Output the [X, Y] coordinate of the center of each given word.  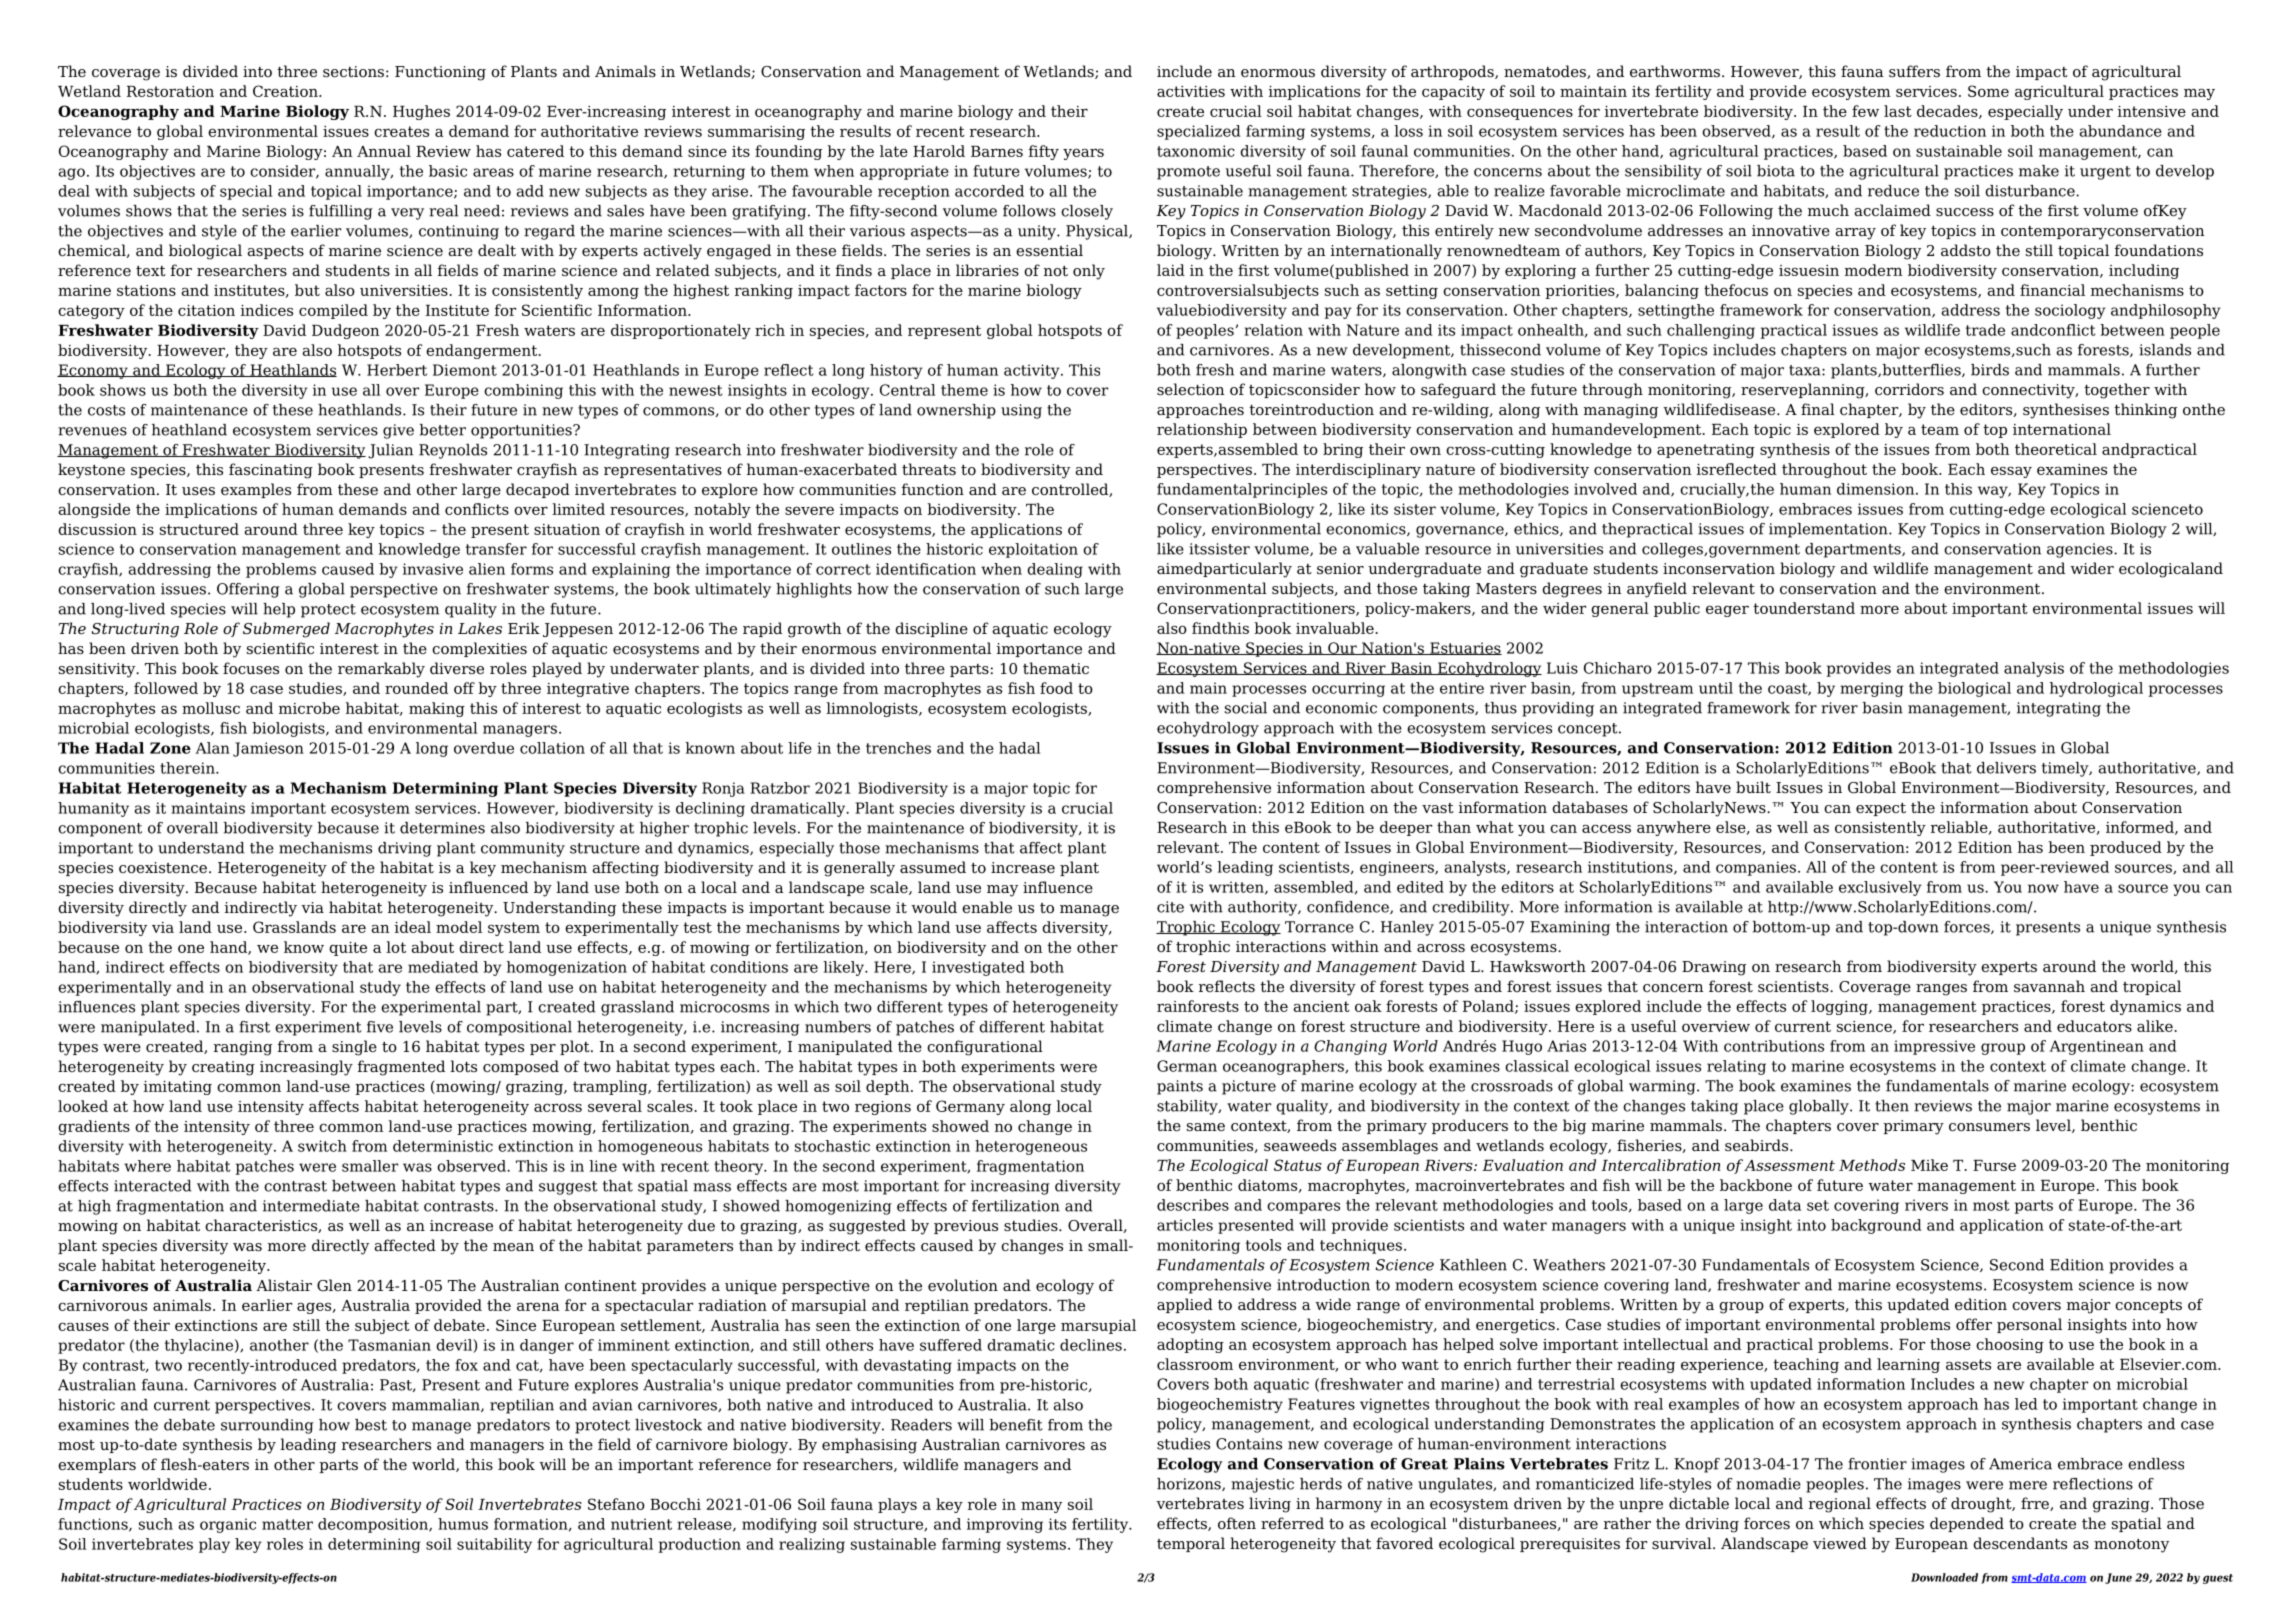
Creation [286, 91]
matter [287, 1524]
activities [1191, 91]
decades [1948, 112]
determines [442, 828]
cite [1170, 907]
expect [1881, 809]
